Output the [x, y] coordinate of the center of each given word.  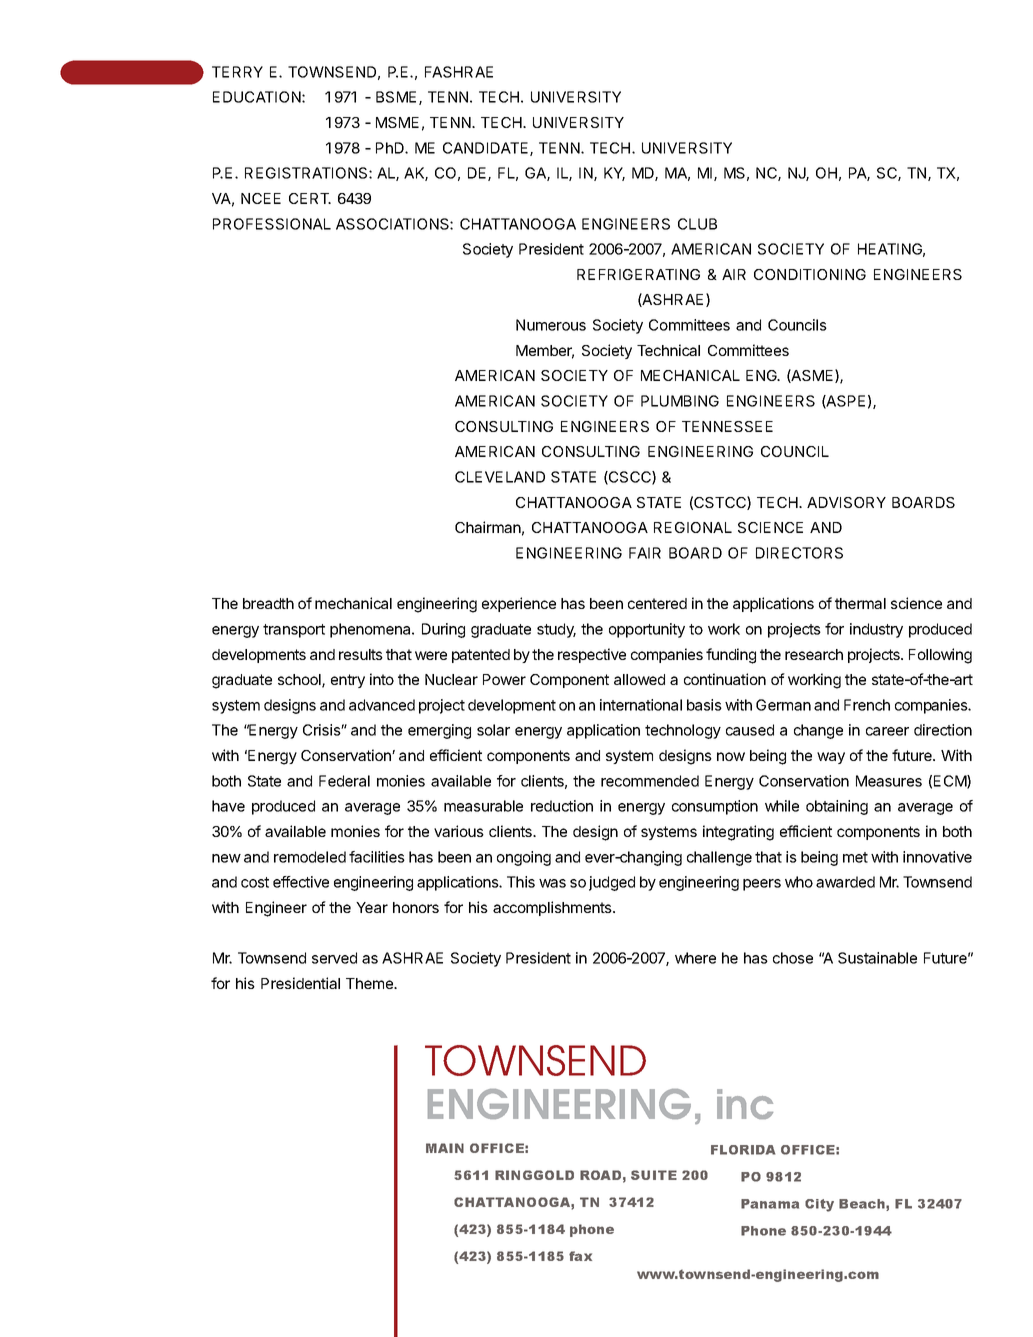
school [300, 681]
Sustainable [877, 958]
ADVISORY [846, 502]
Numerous [551, 325]
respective [592, 655]
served [334, 958]
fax [580, 1256]
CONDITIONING [810, 274]
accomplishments [553, 908]
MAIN [445, 1148]
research [814, 654]
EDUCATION [258, 97]
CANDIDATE [487, 149]
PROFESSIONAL [272, 224]
